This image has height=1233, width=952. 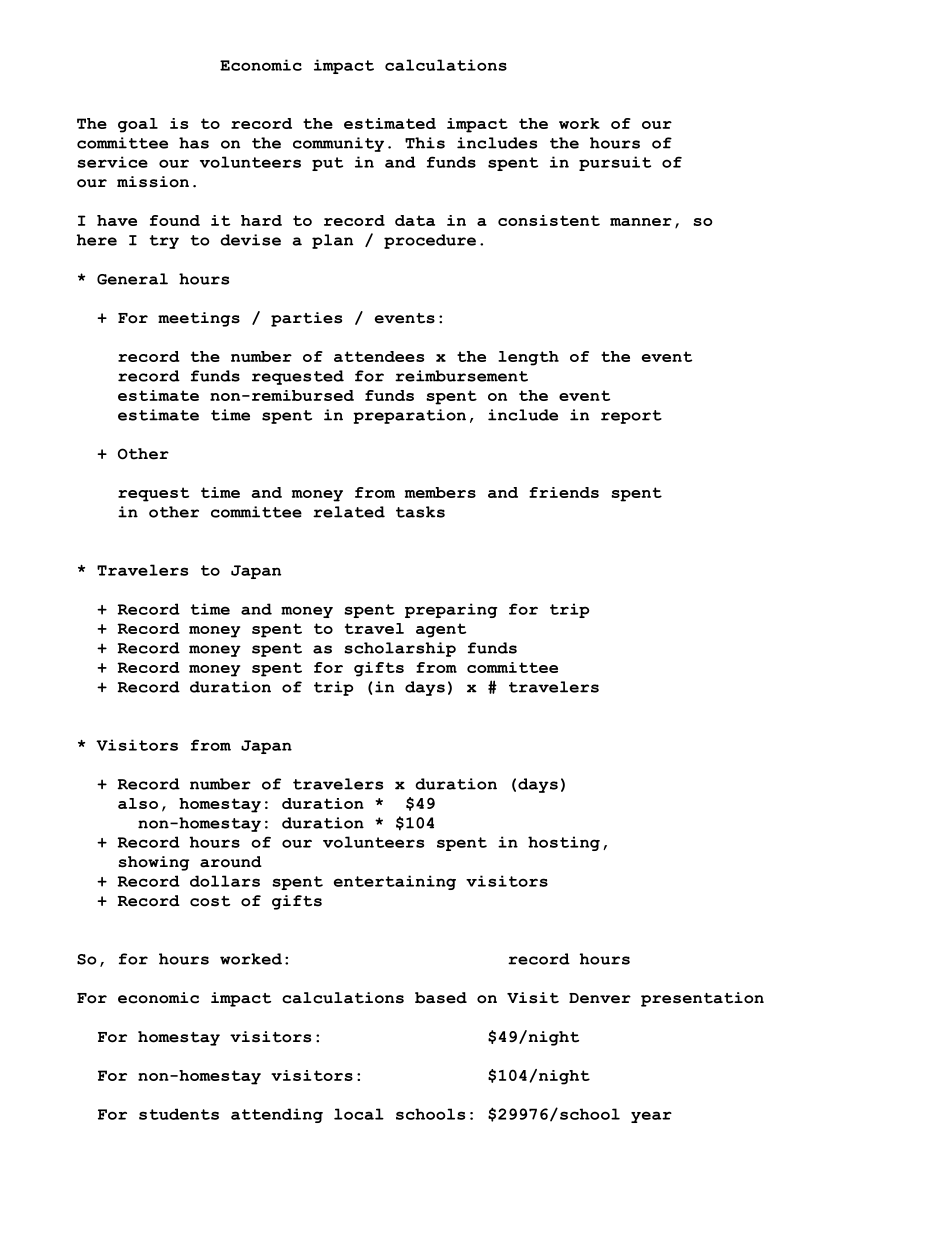 I want to click on showing, so click(x=154, y=863).
